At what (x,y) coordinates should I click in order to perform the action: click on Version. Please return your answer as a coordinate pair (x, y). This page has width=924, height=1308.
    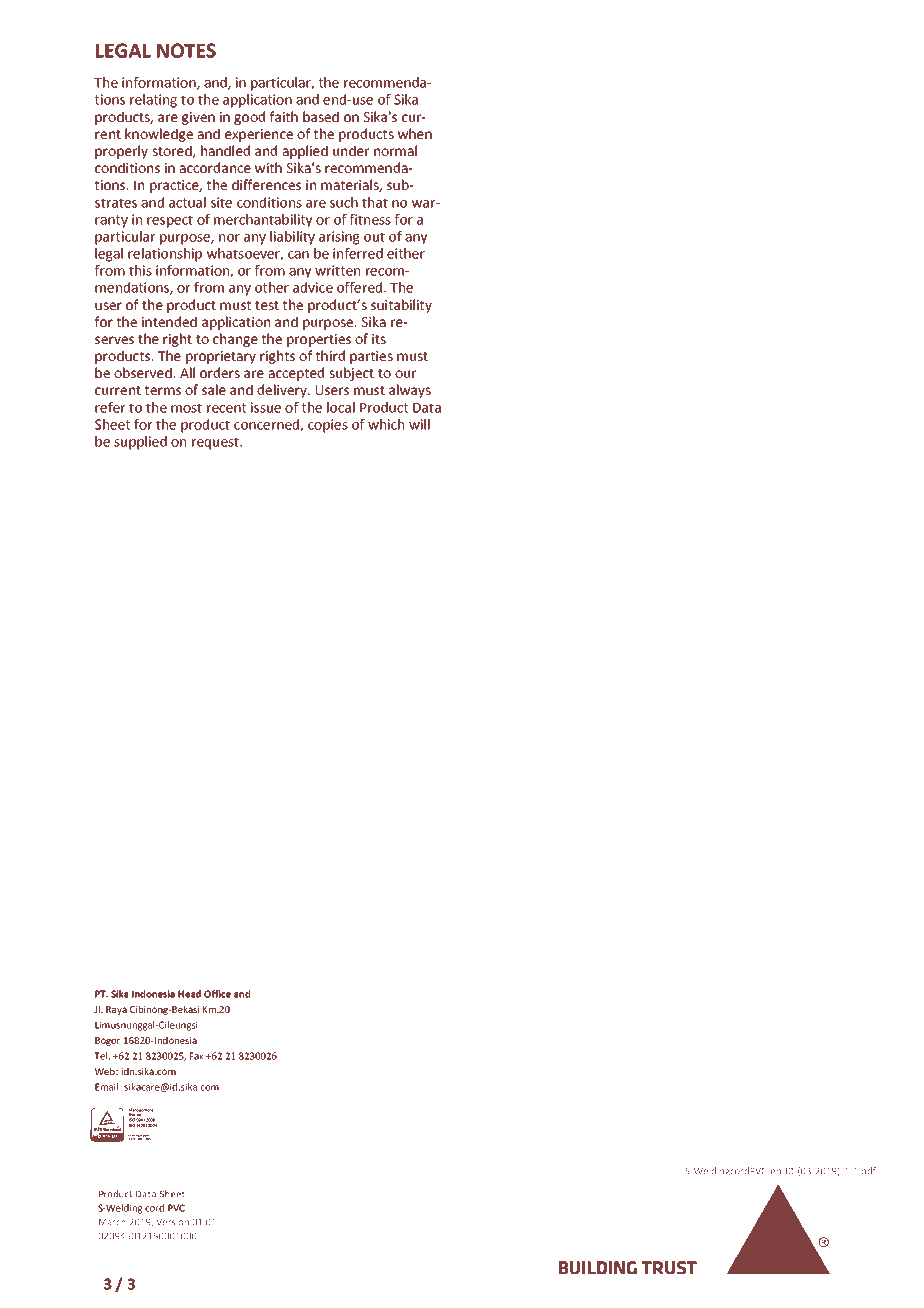
    Looking at the image, I should click on (172, 1222).
